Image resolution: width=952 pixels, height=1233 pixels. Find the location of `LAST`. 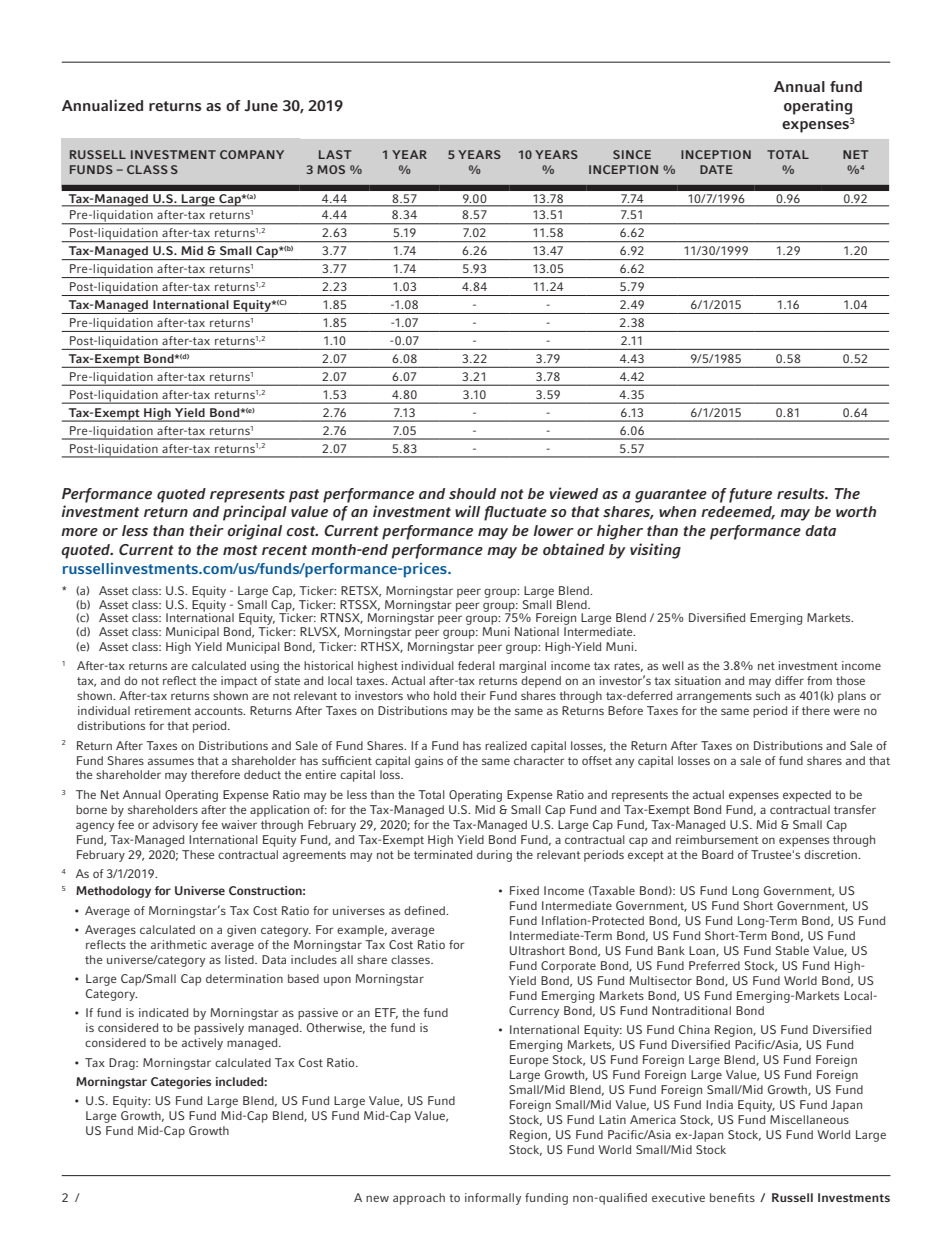

LAST is located at coordinates (335, 154).
